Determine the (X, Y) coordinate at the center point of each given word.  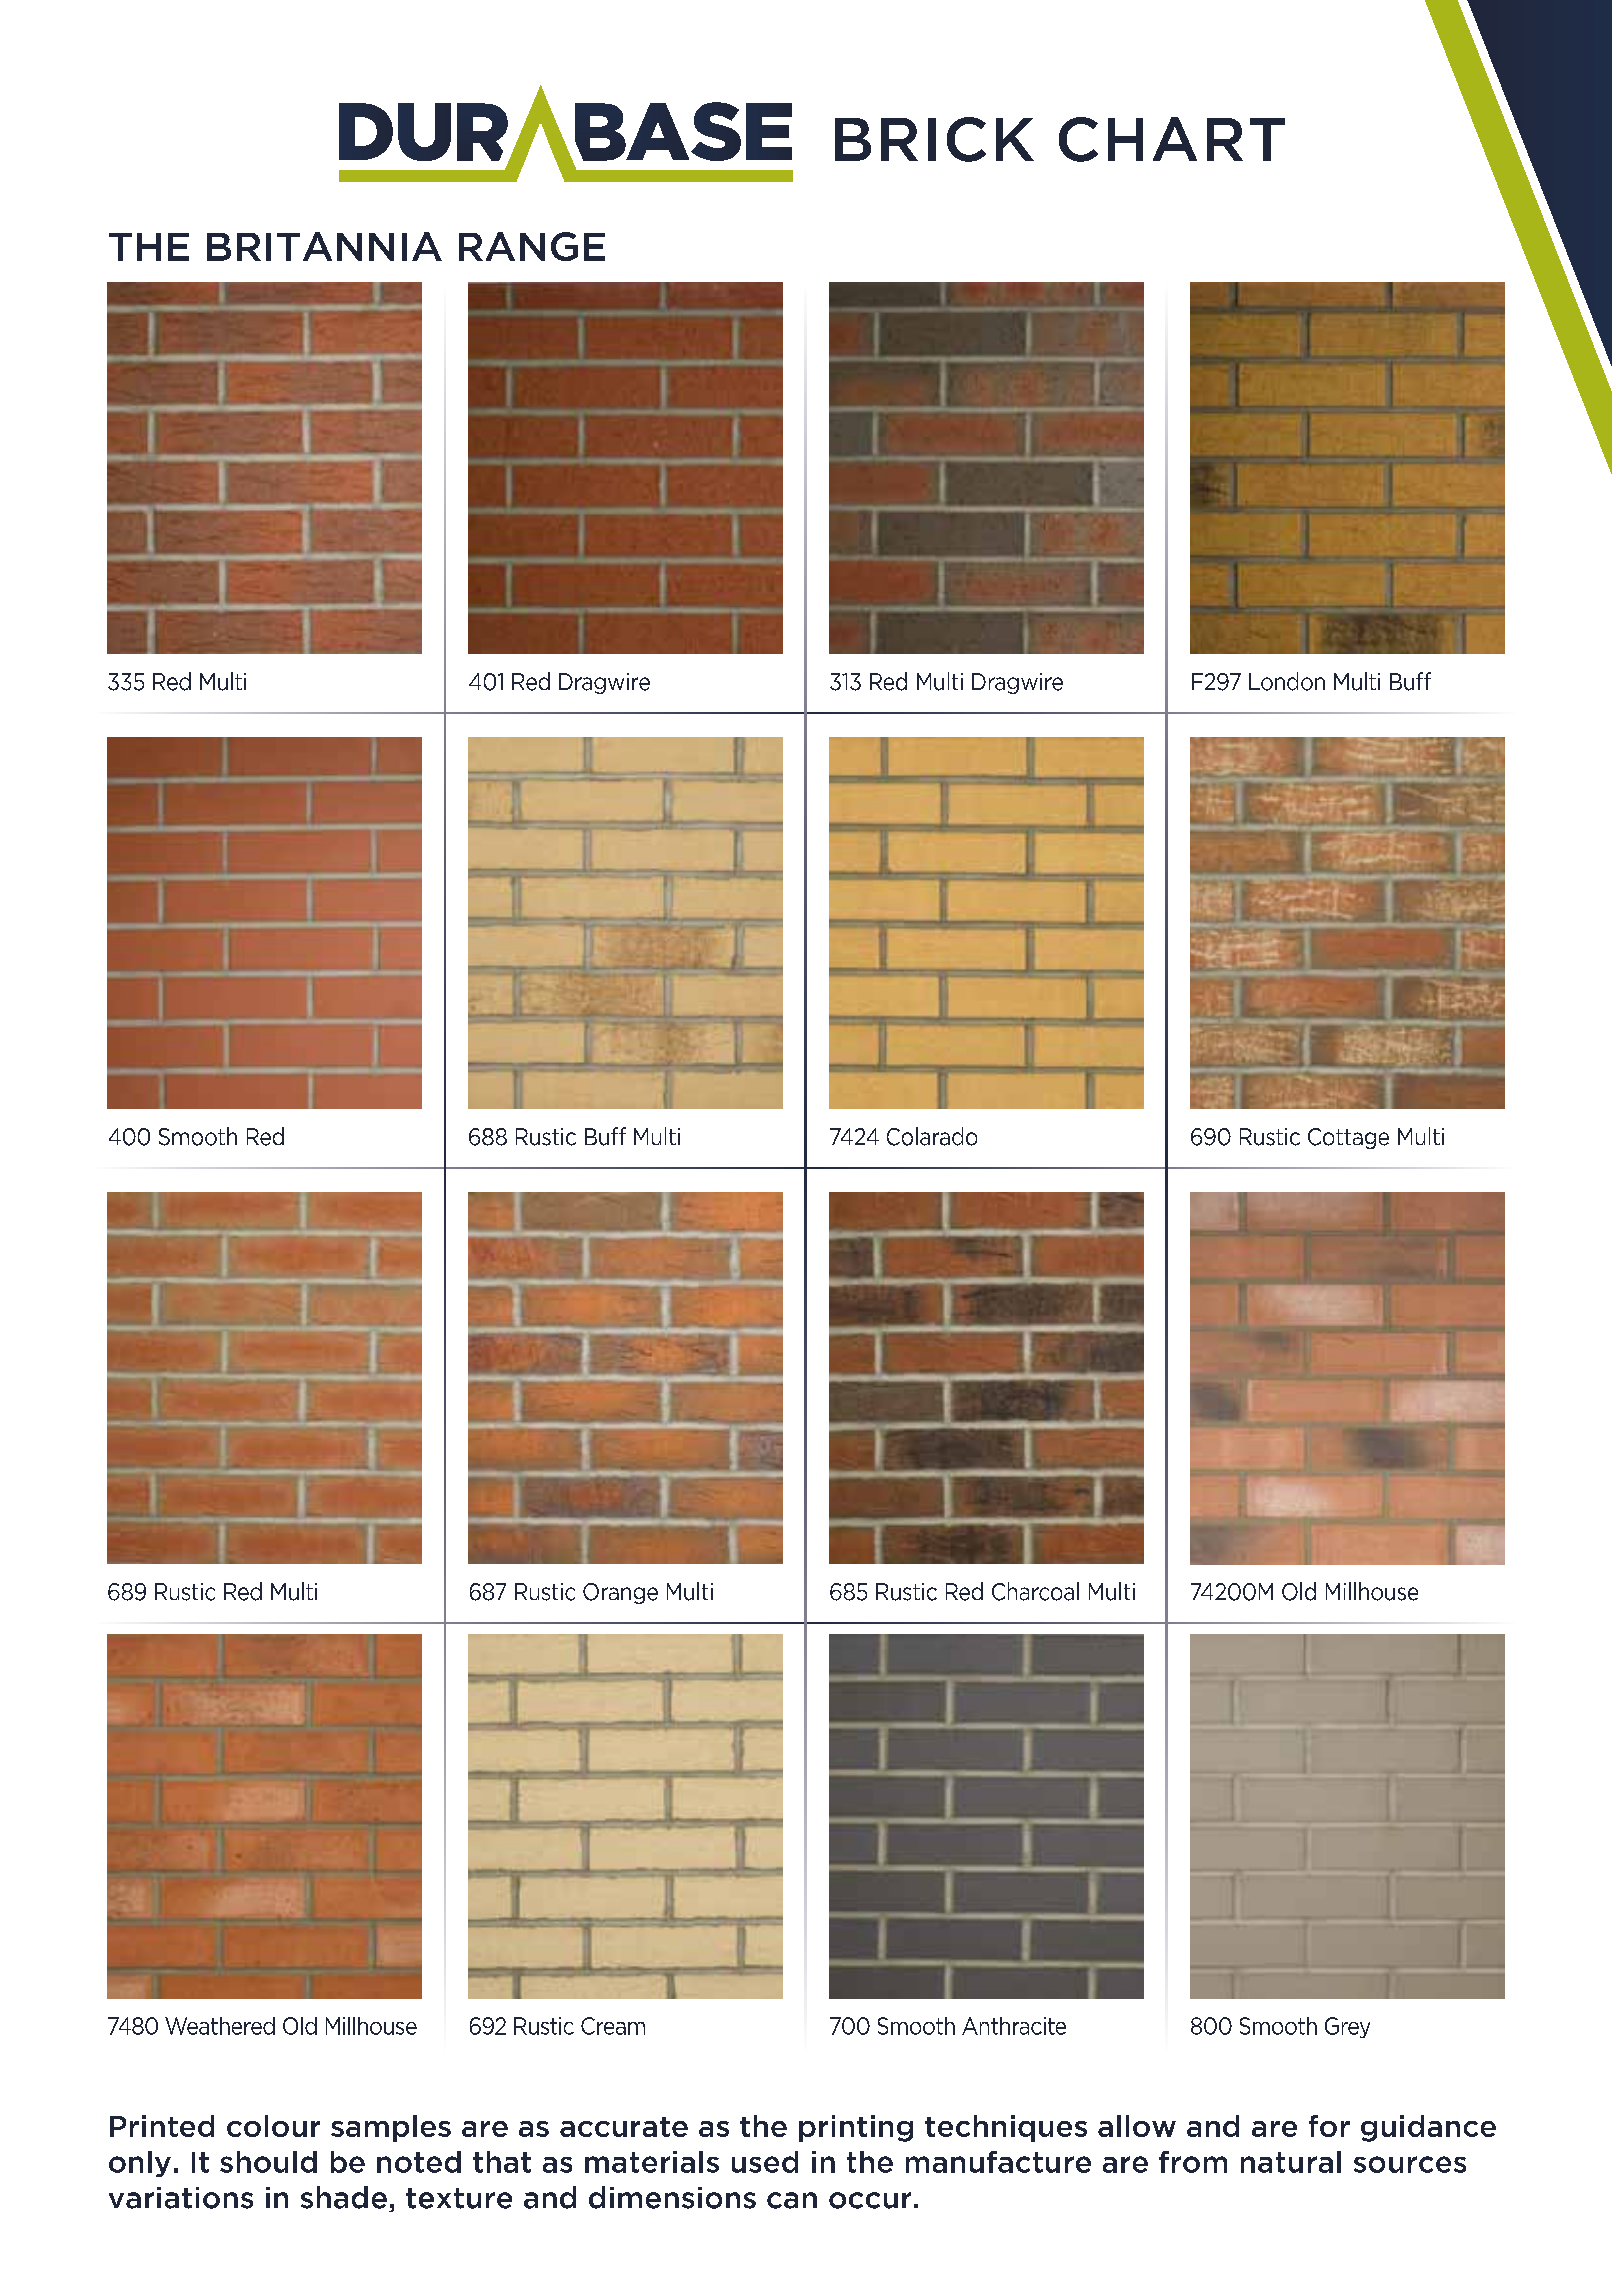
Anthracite (1014, 2026)
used (765, 2162)
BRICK (934, 139)
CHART (1172, 139)
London (1287, 681)
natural (1291, 2162)
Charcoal (1035, 1591)
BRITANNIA (324, 246)
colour (273, 2126)
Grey (1347, 2027)
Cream (613, 2026)
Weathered (220, 2026)
